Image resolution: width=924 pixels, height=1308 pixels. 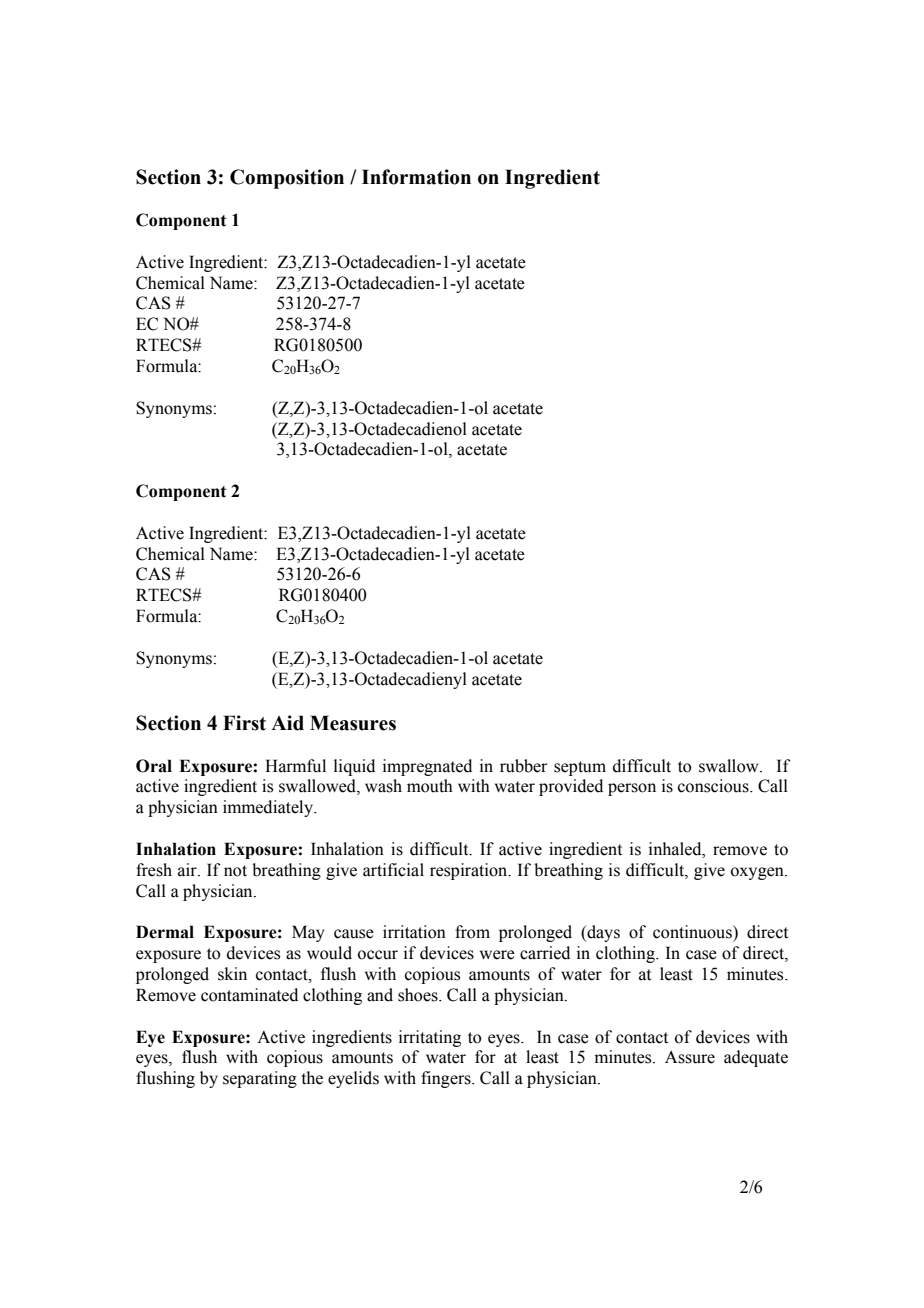 I want to click on conscious, so click(x=714, y=786).
